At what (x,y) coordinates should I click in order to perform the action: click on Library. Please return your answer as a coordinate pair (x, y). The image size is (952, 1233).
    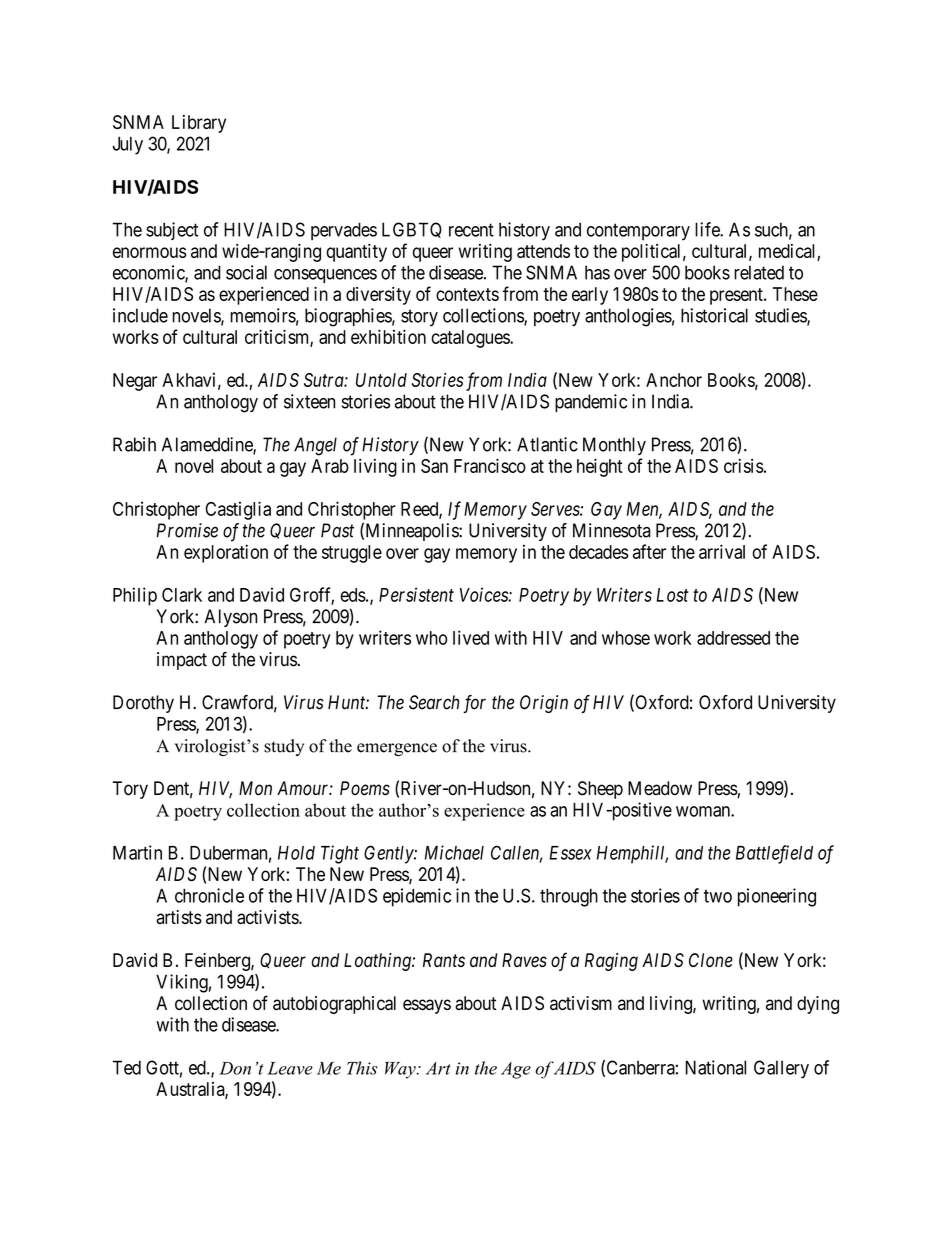
    Looking at the image, I should click on (199, 124).
